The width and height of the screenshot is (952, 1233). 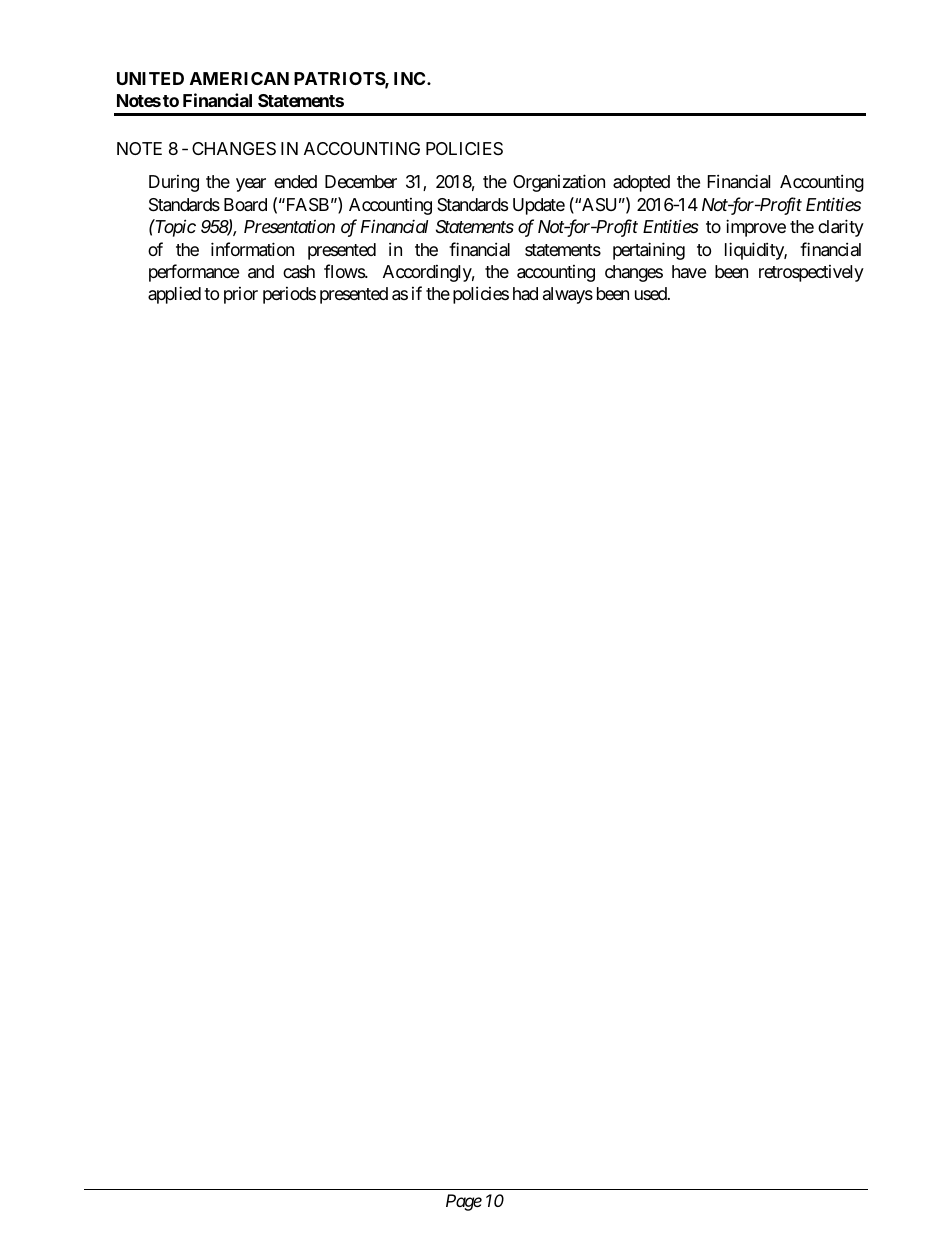 I want to click on had, so click(x=525, y=293).
